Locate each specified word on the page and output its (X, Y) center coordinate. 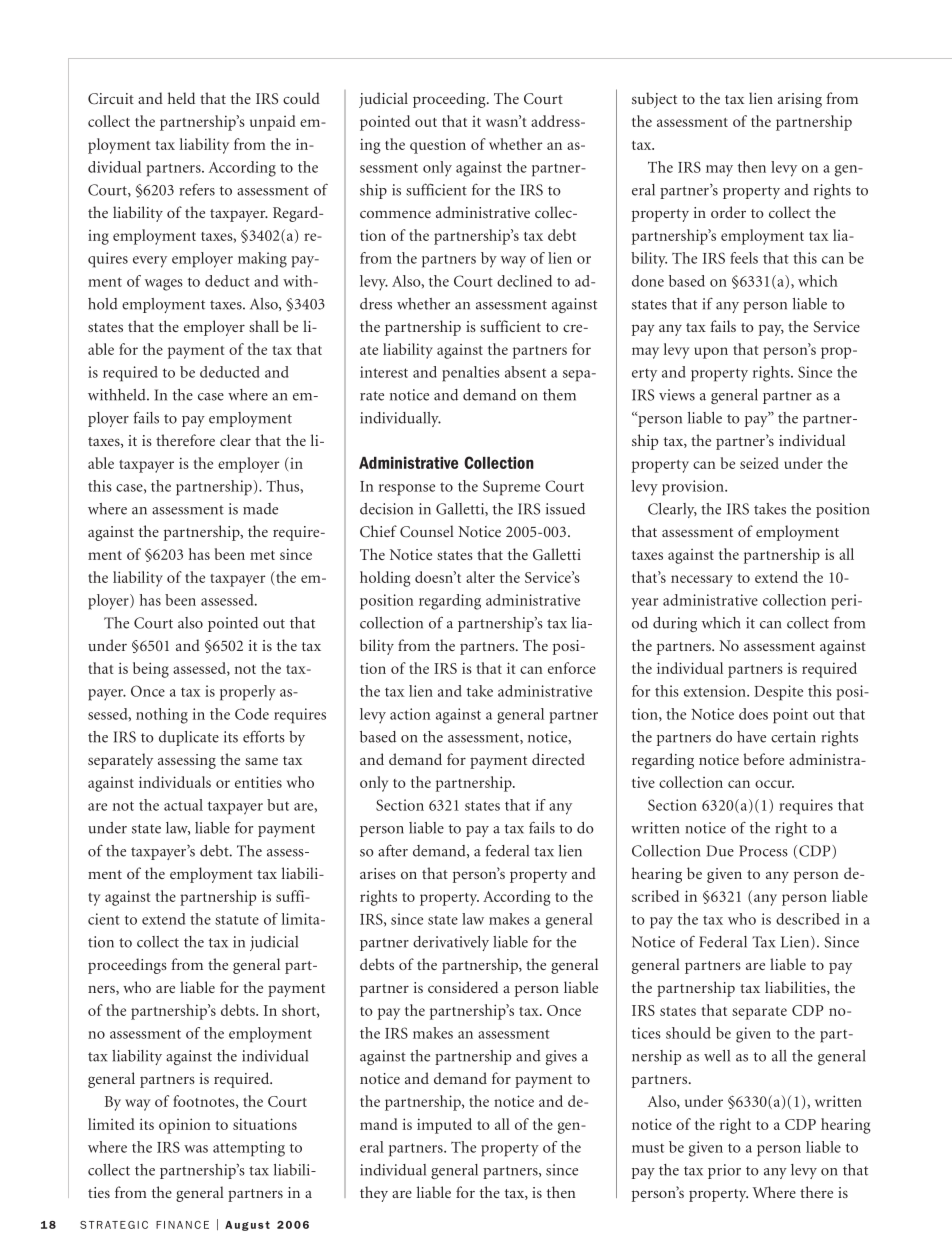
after (393, 850)
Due (720, 851)
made (260, 509)
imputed (444, 1126)
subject (654, 100)
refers (197, 189)
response (407, 490)
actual (183, 805)
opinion (184, 1126)
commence (395, 214)
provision (694, 488)
